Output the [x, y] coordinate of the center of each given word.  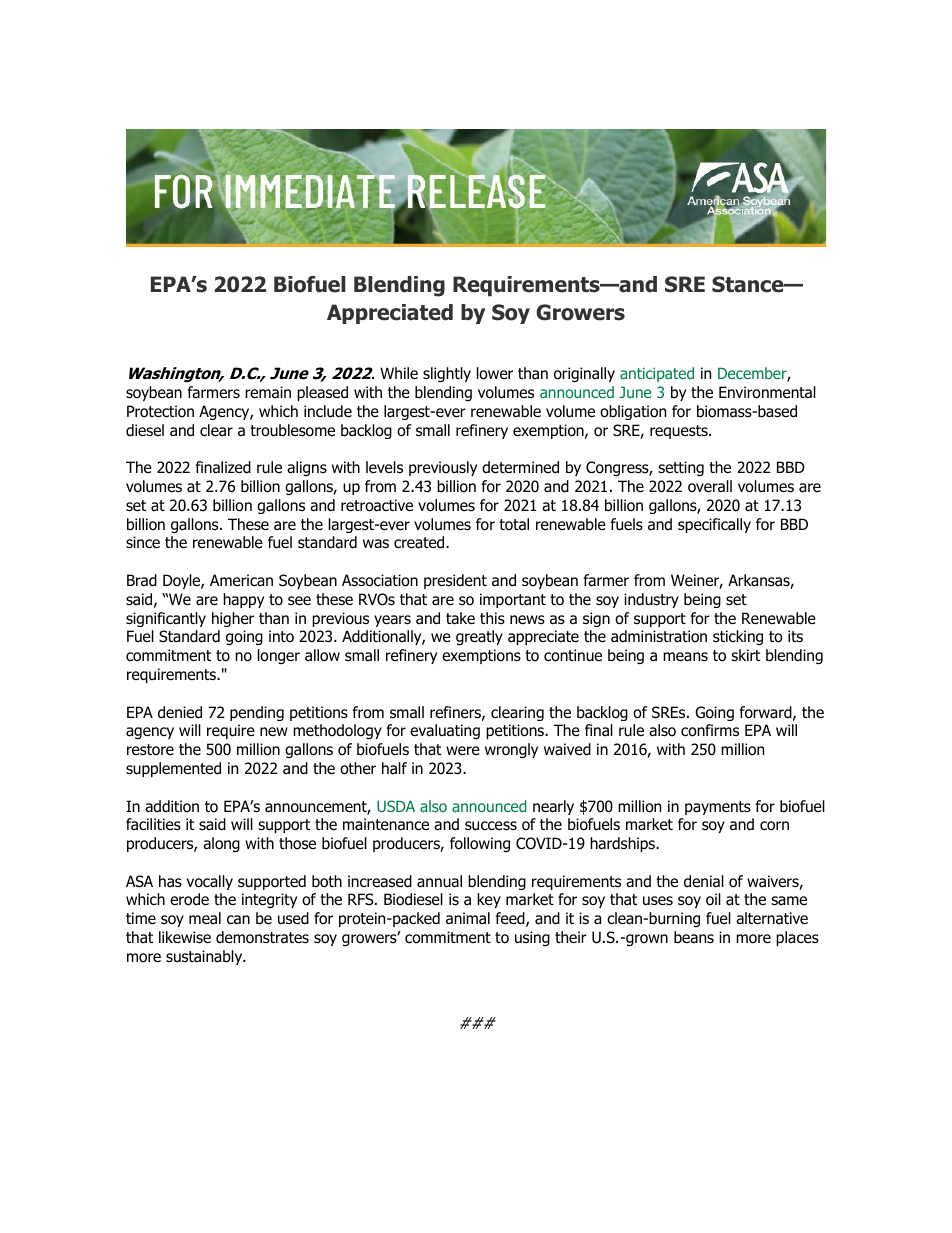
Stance [749, 284]
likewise [185, 937]
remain [268, 392]
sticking [738, 637]
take [460, 618]
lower [495, 373]
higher [233, 619]
